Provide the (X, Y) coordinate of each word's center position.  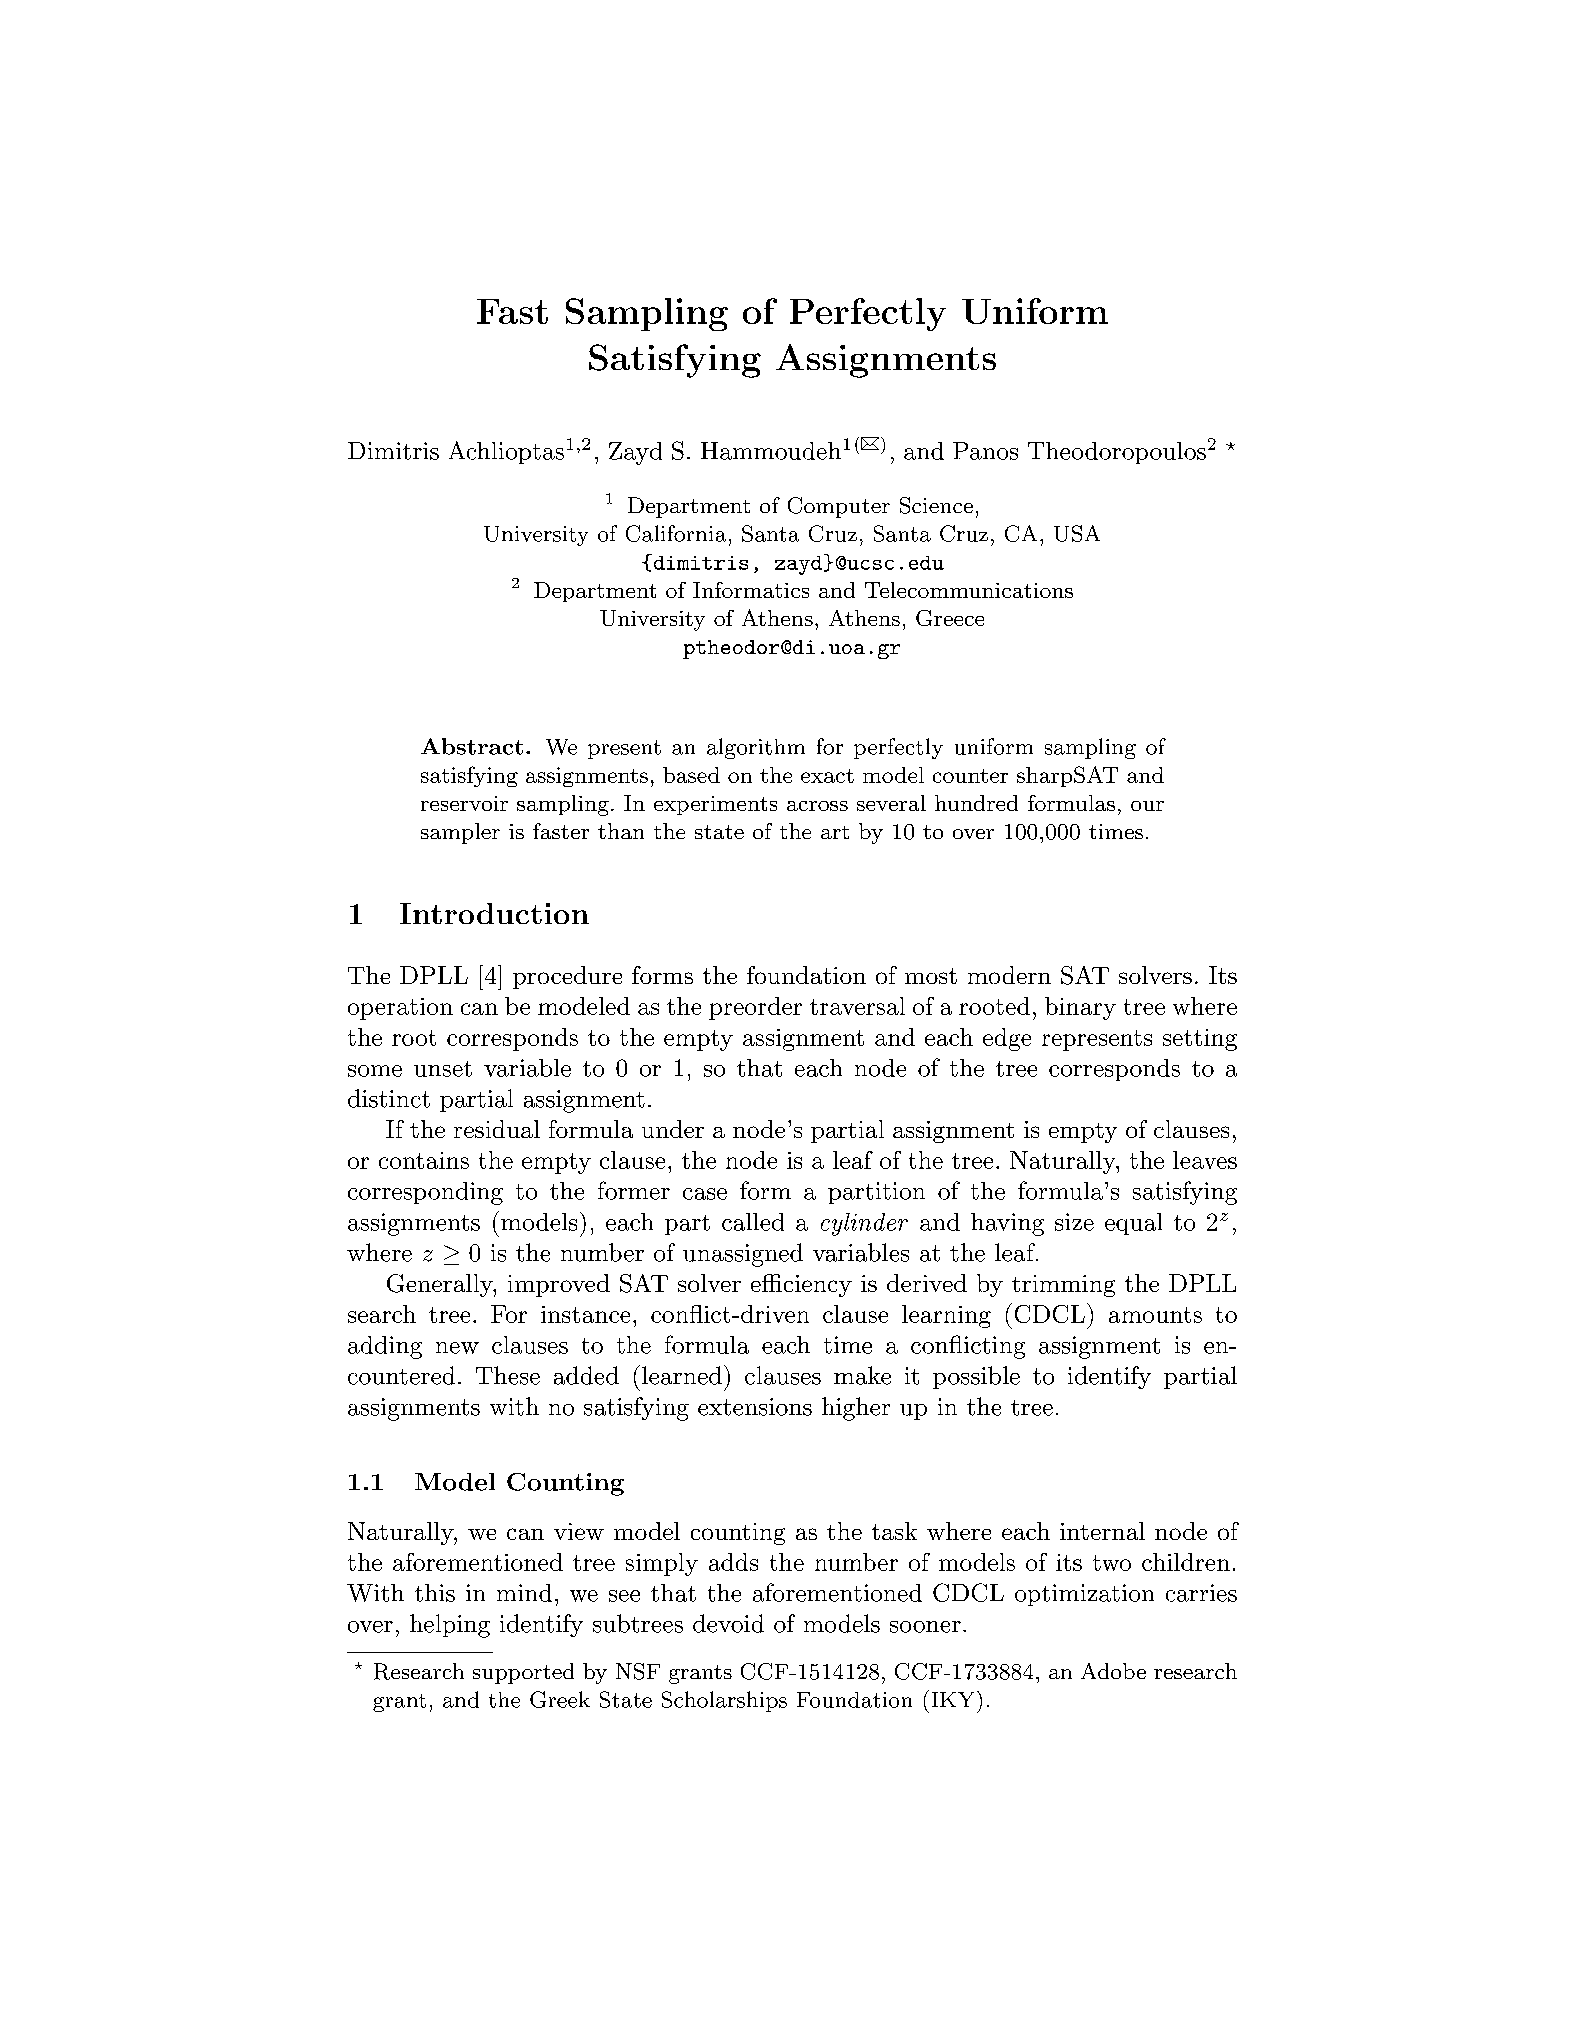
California (676, 533)
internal (1102, 1531)
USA (1077, 533)
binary (1080, 1008)
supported (523, 1673)
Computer (839, 507)
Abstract (472, 746)
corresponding (425, 1193)
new (457, 1348)
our (1147, 806)
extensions (755, 1407)
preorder (755, 1008)
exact (827, 776)
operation (400, 1009)
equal (1133, 1224)
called (753, 1222)
